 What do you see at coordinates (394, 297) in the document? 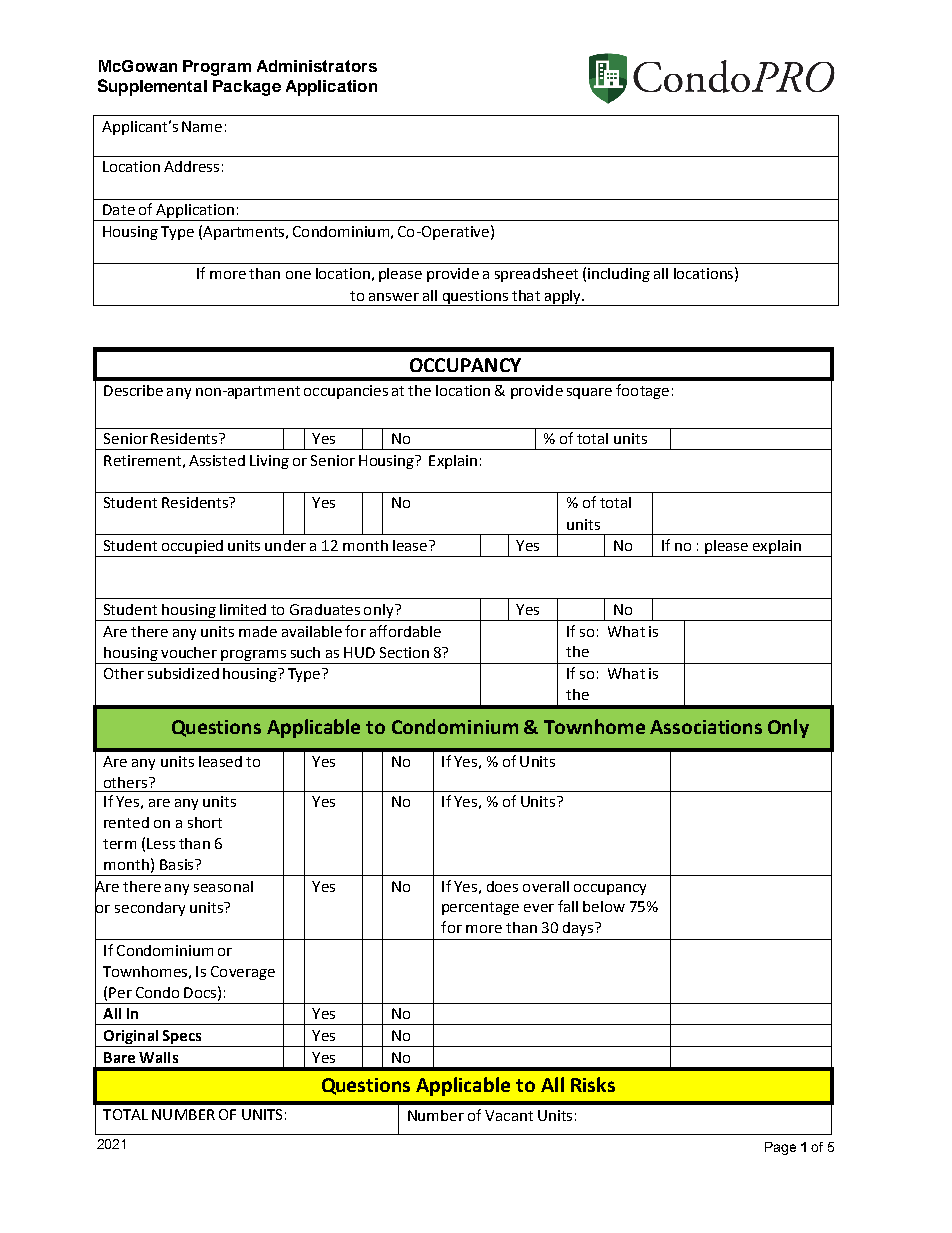
I see `answer` at bounding box center [394, 297].
